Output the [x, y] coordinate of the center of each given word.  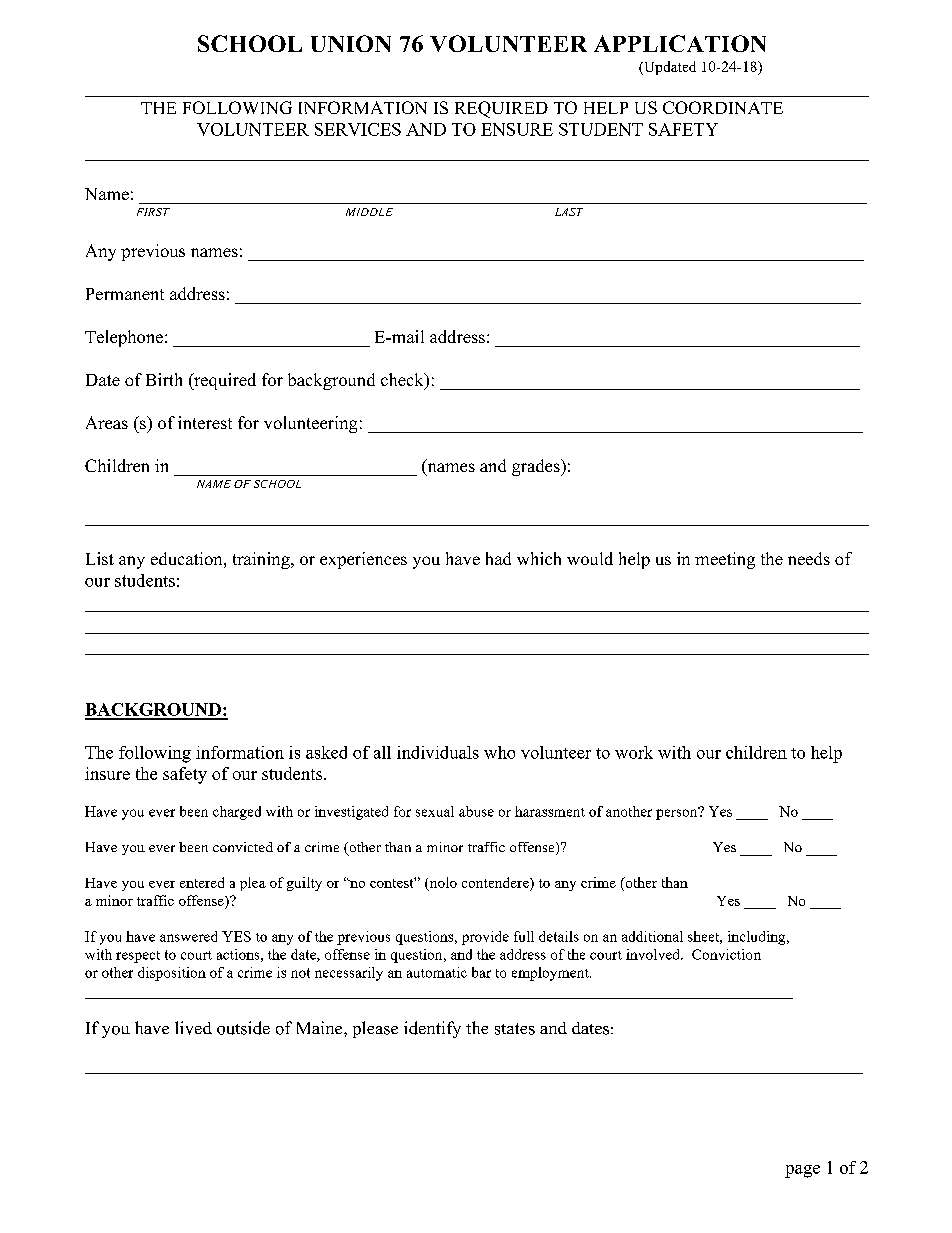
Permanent [125, 294]
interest [205, 422]
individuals [438, 752]
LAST [569, 212]
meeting [725, 560]
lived [193, 1028]
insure [107, 773]
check [403, 381]
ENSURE [517, 129]
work [634, 752]
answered [188, 936]
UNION [351, 43]
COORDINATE [723, 107]
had [498, 558]
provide [485, 938]
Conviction [726, 954]
